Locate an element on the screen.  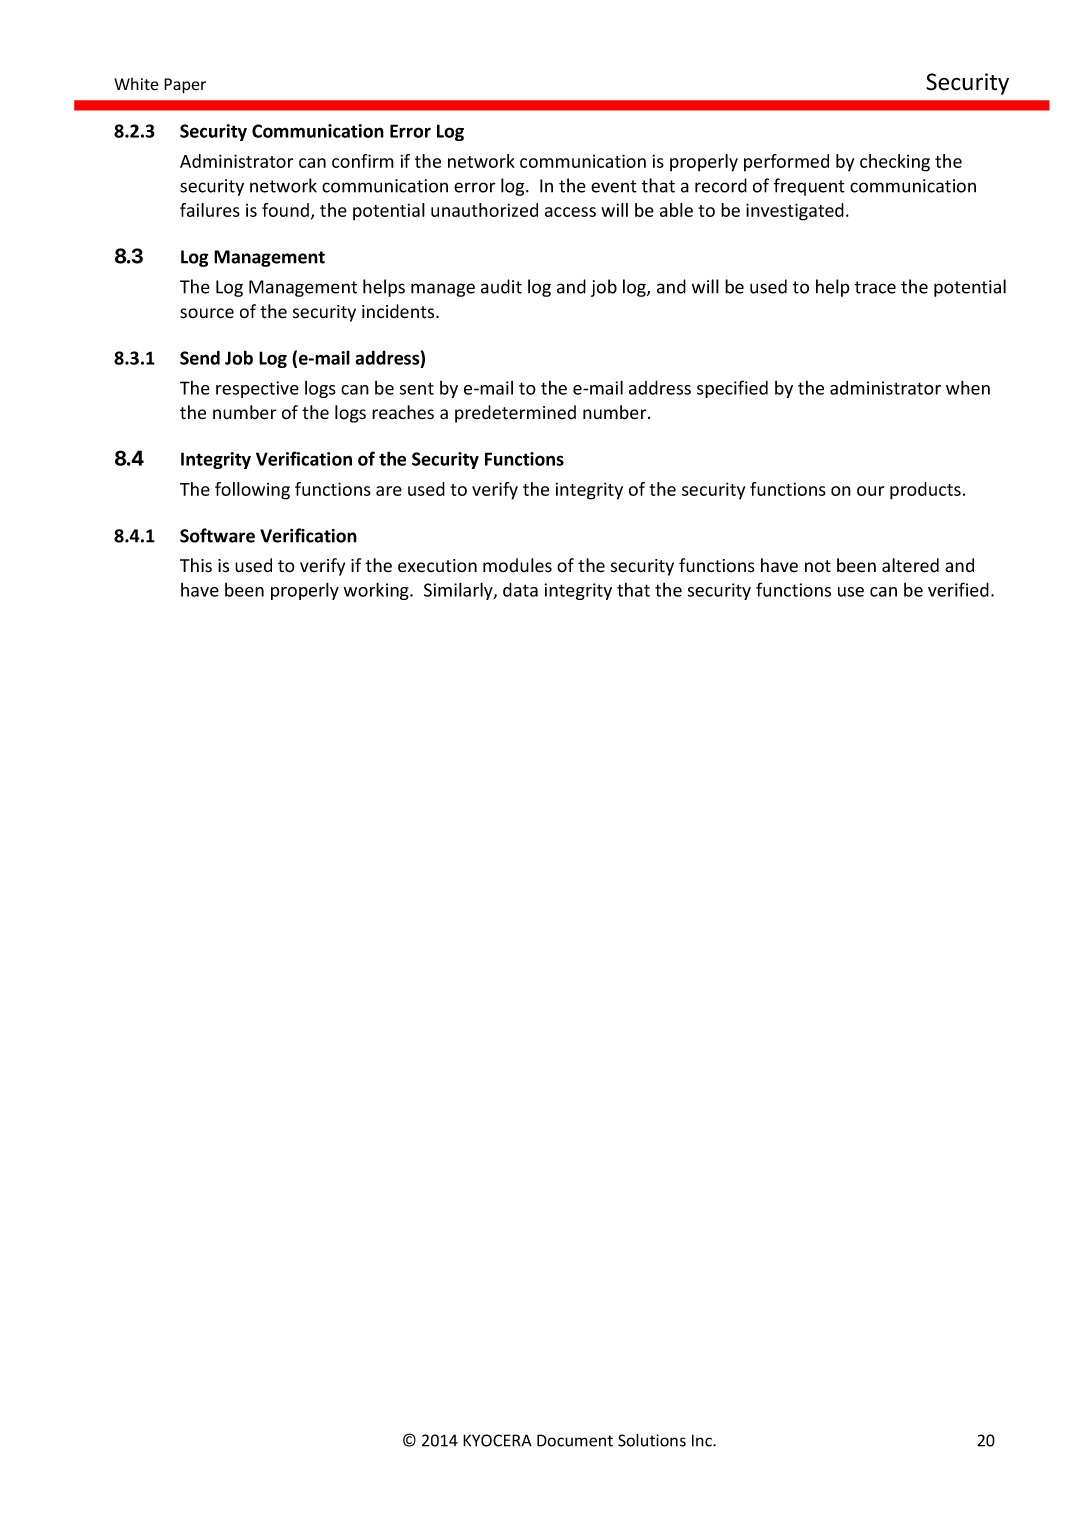
Software is located at coordinates (217, 535).
